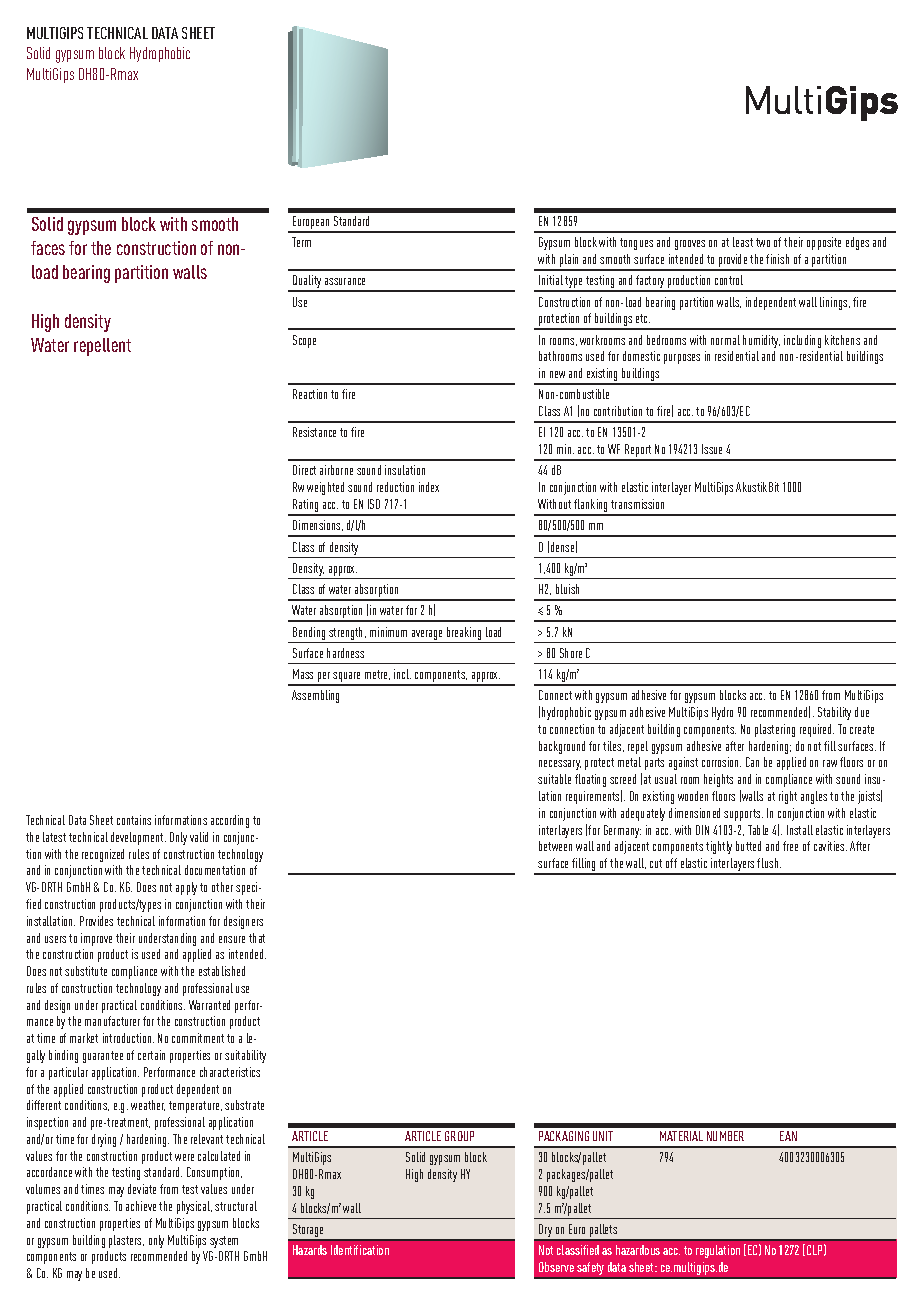  I want to click on achieve, so click(141, 1206).
